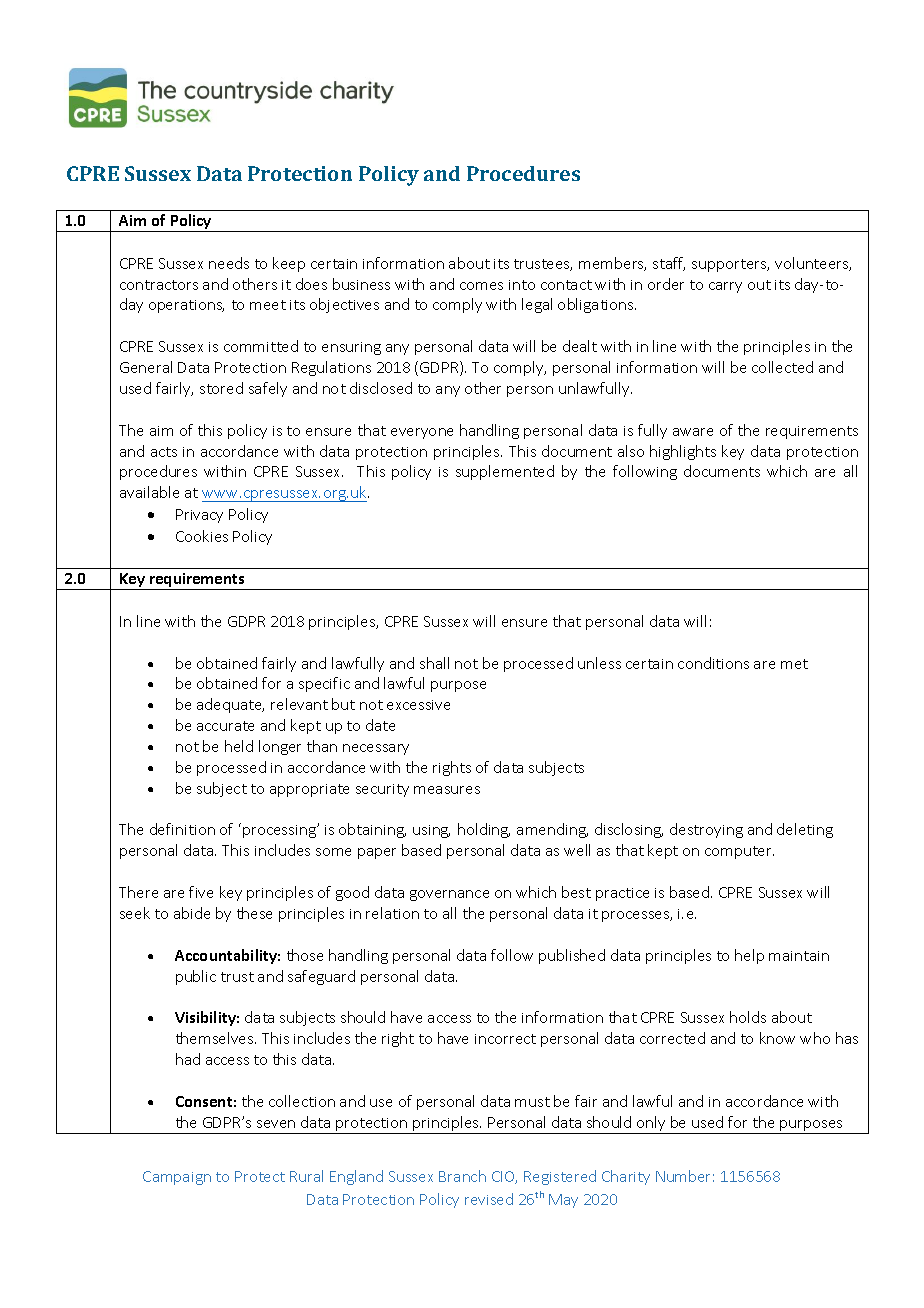 This document has height=1308, width=924. What do you see at coordinates (651, 1125) in the document?
I see `only` at bounding box center [651, 1125].
